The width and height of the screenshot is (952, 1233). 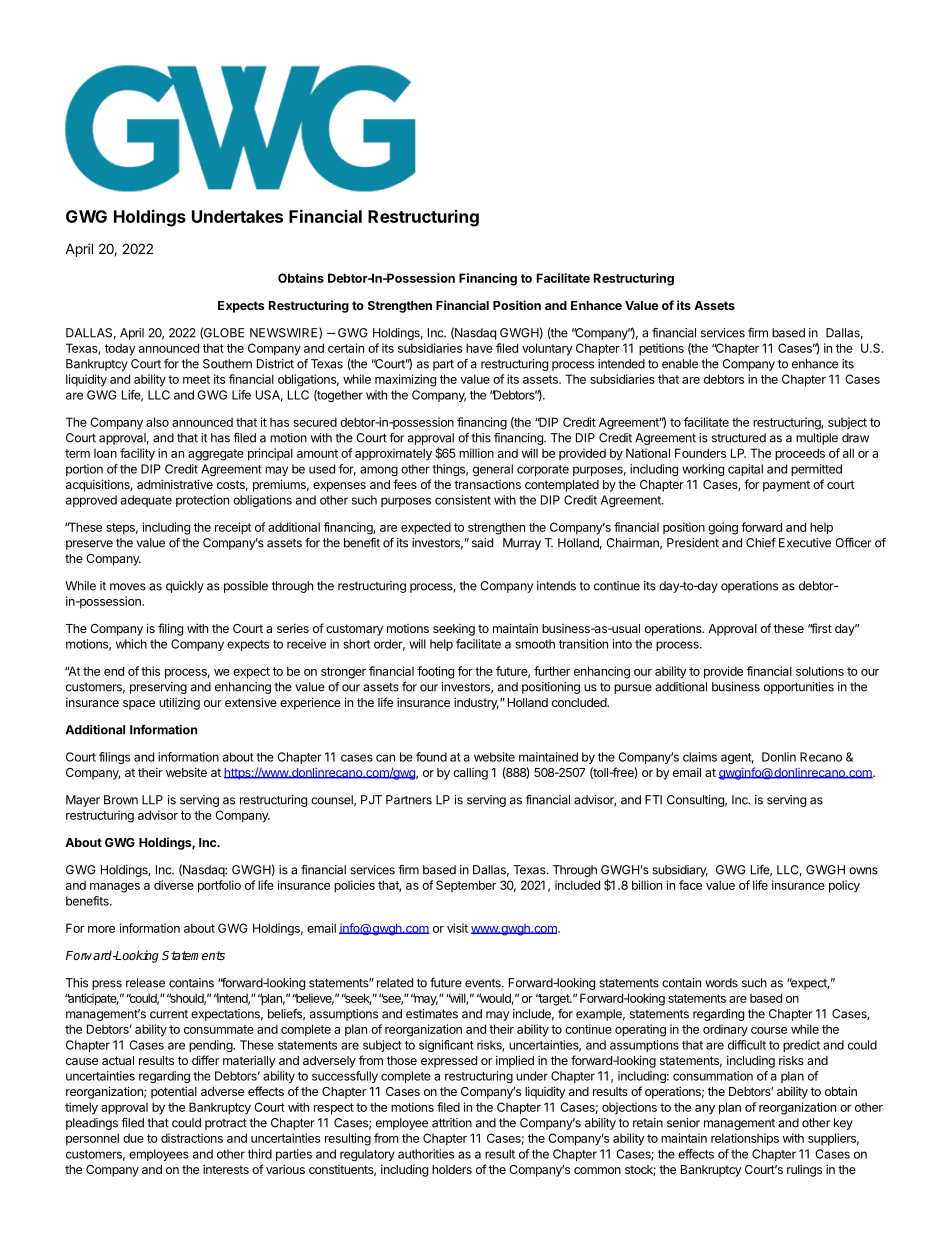 I want to click on enable, so click(x=680, y=364).
